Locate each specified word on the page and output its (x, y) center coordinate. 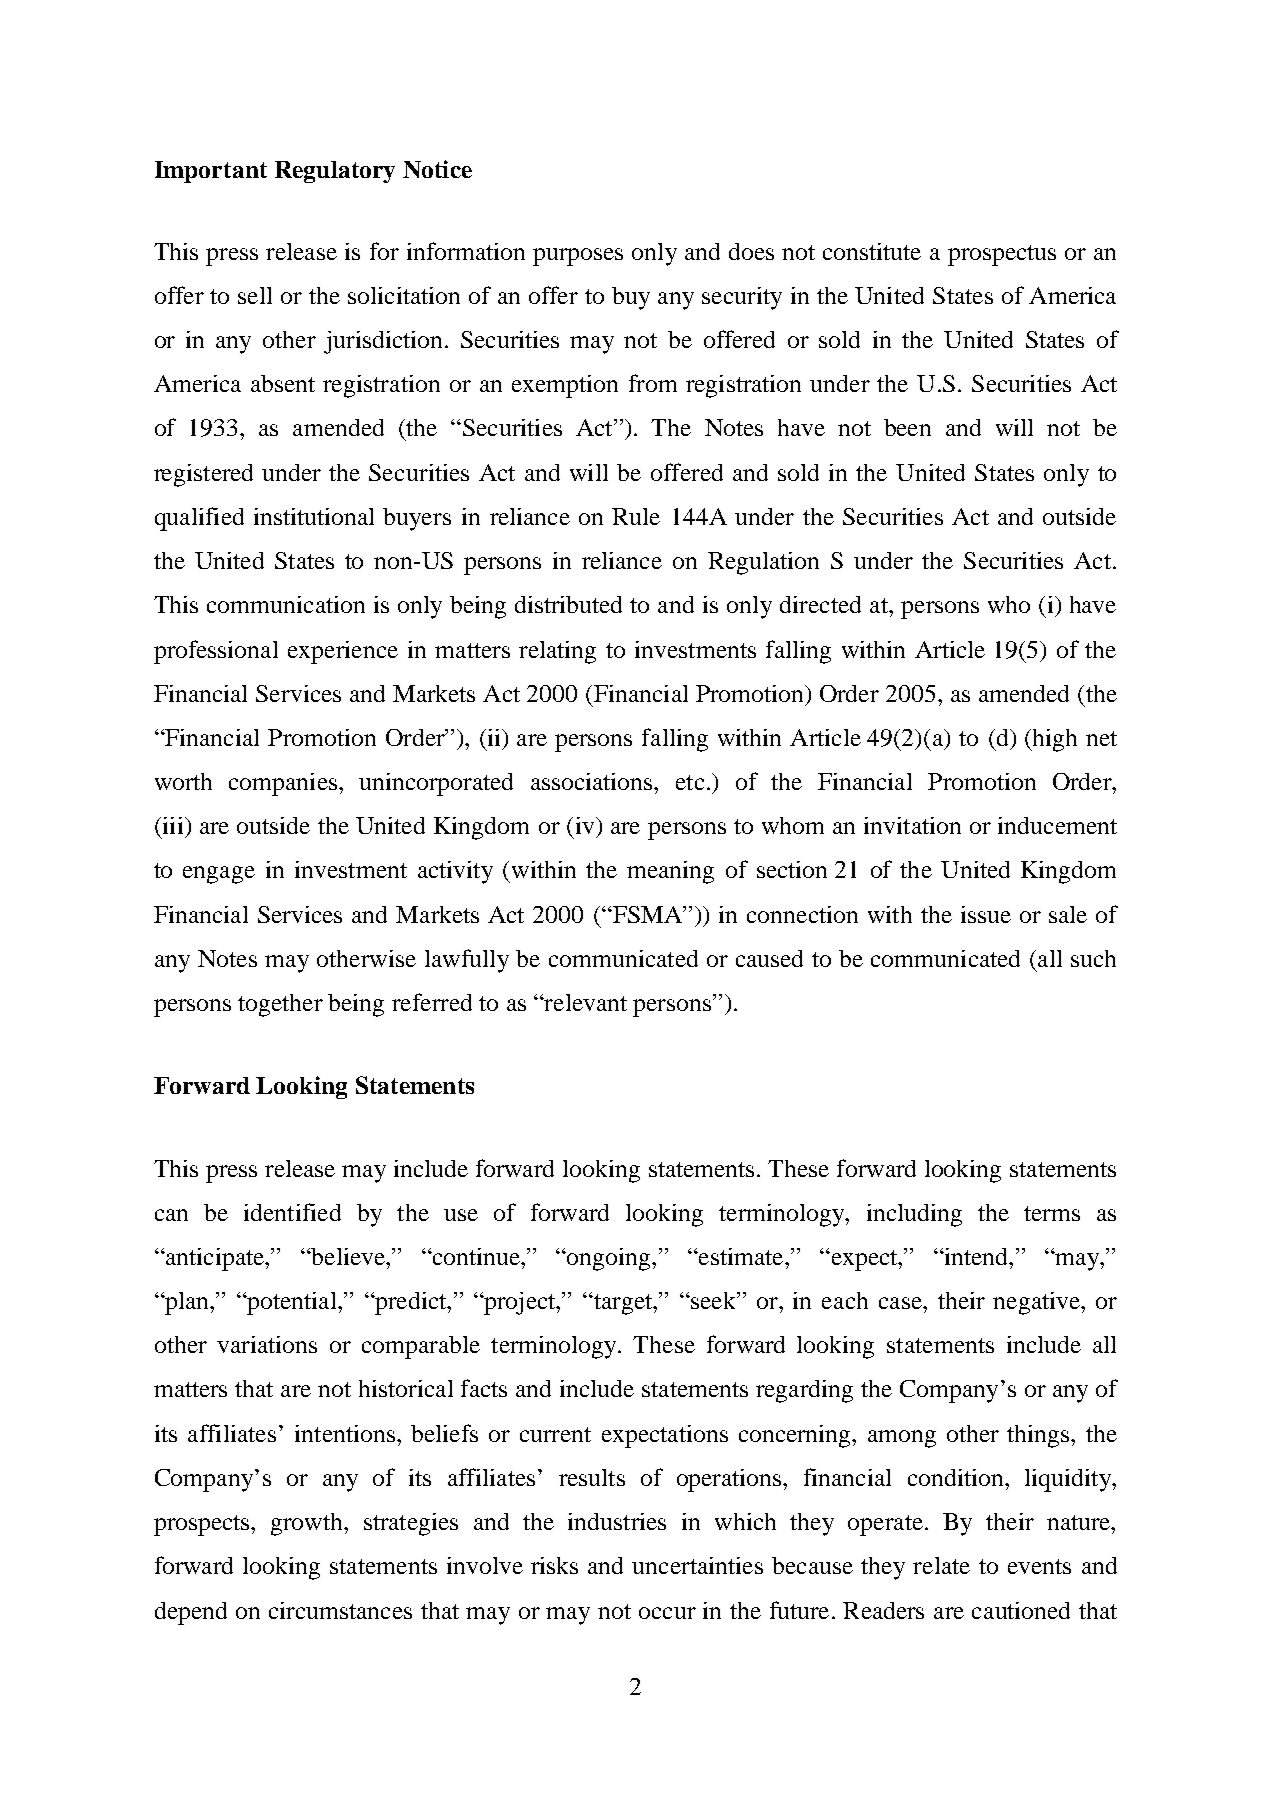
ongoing (609, 1259)
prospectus (1002, 255)
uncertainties (697, 1565)
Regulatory (335, 172)
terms (1052, 1213)
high (1053, 740)
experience (343, 652)
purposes (578, 257)
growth (308, 1524)
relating (557, 652)
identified (292, 1212)
